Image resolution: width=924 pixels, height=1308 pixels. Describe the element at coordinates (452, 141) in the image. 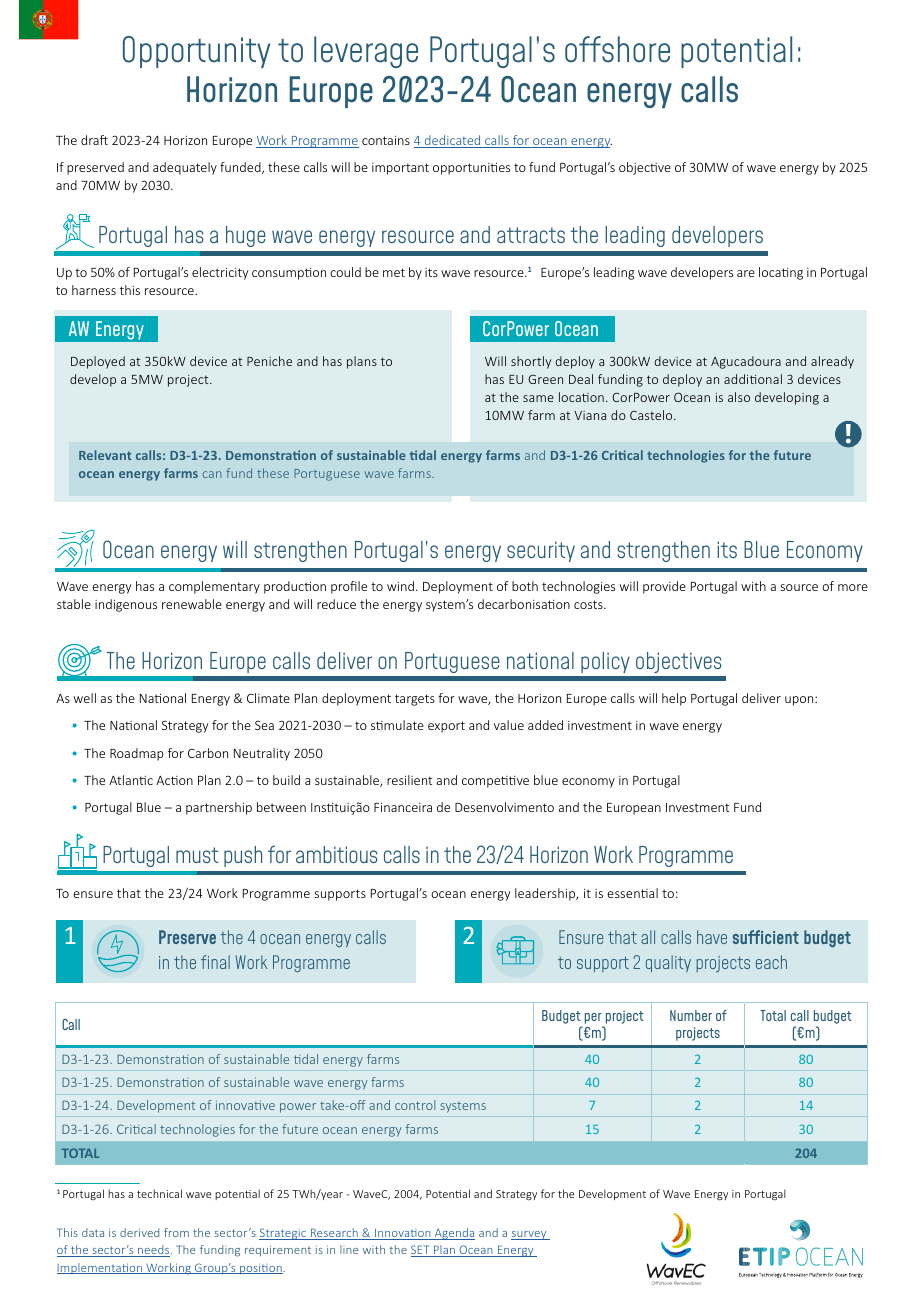

I see `dedicated` at that location.
